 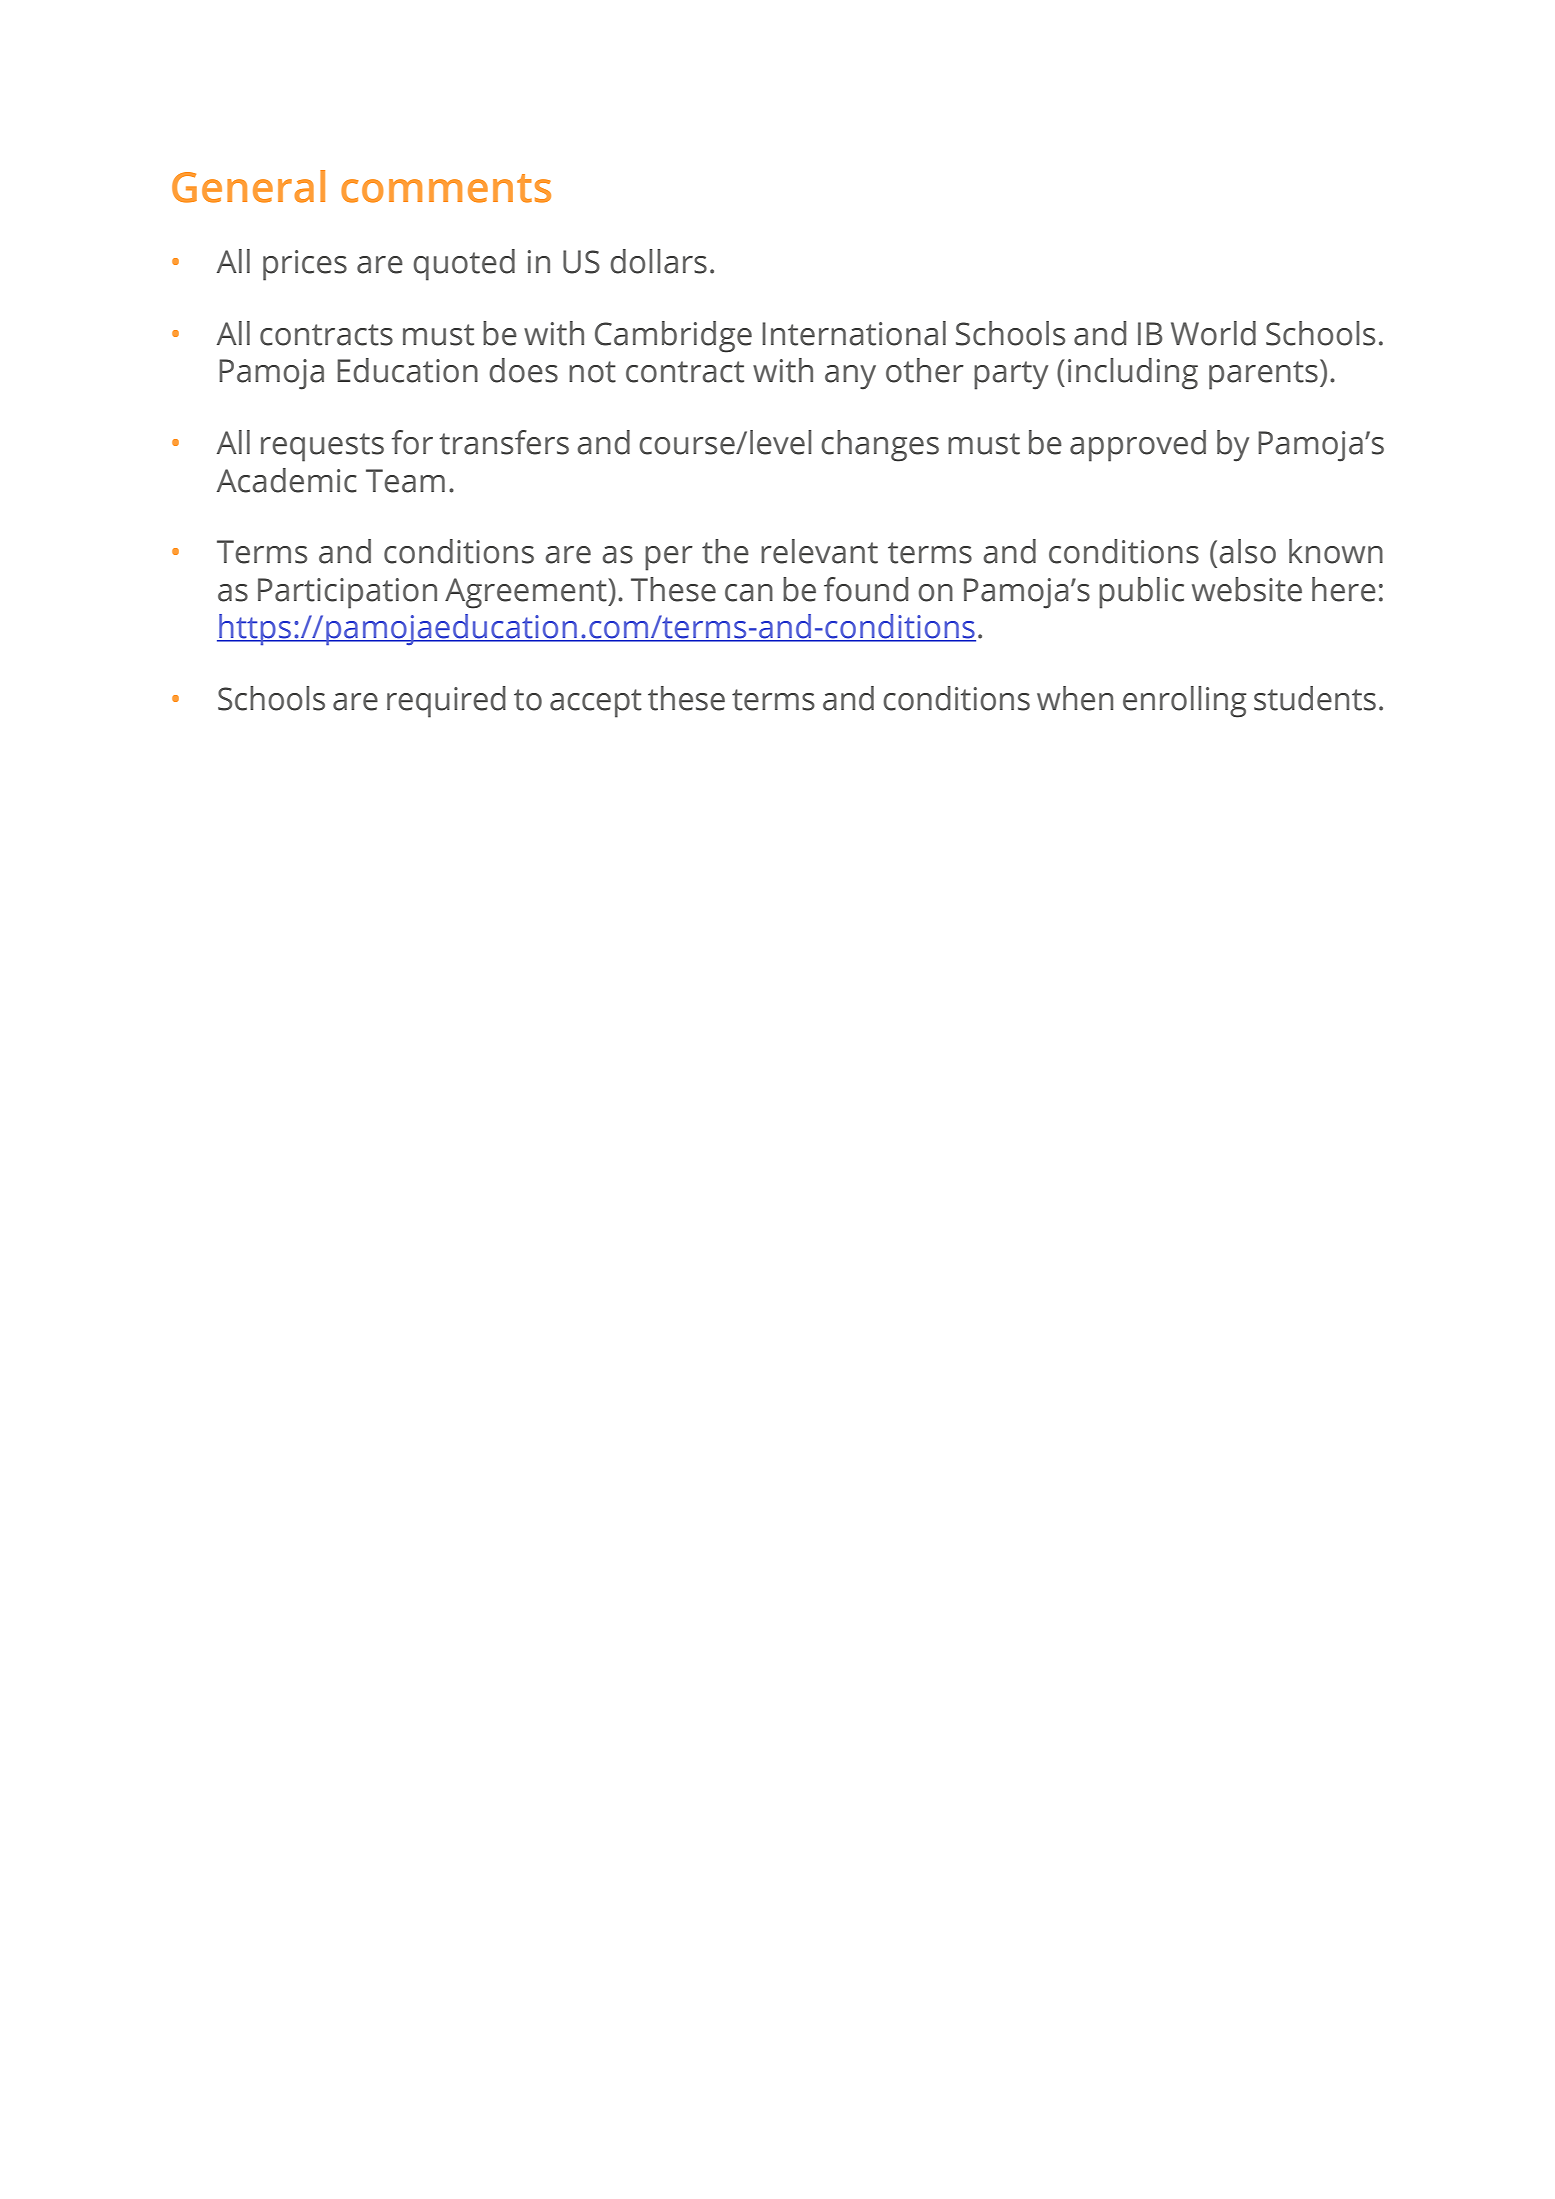 What do you see at coordinates (819, 551) in the screenshot?
I see `relevant` at bounding box center [819, 551].
